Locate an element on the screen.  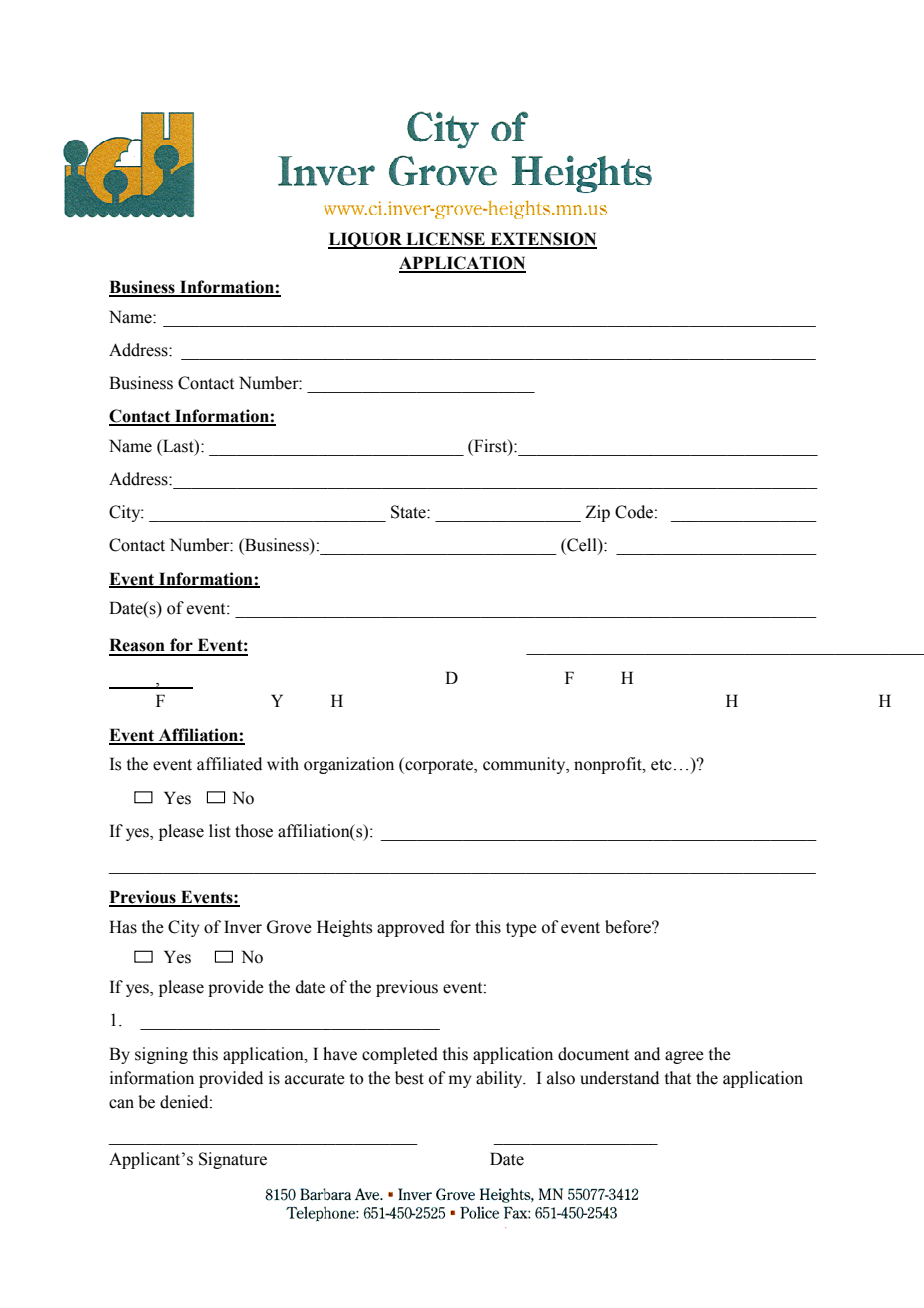
Cell is located at coordinates (582, 546).
